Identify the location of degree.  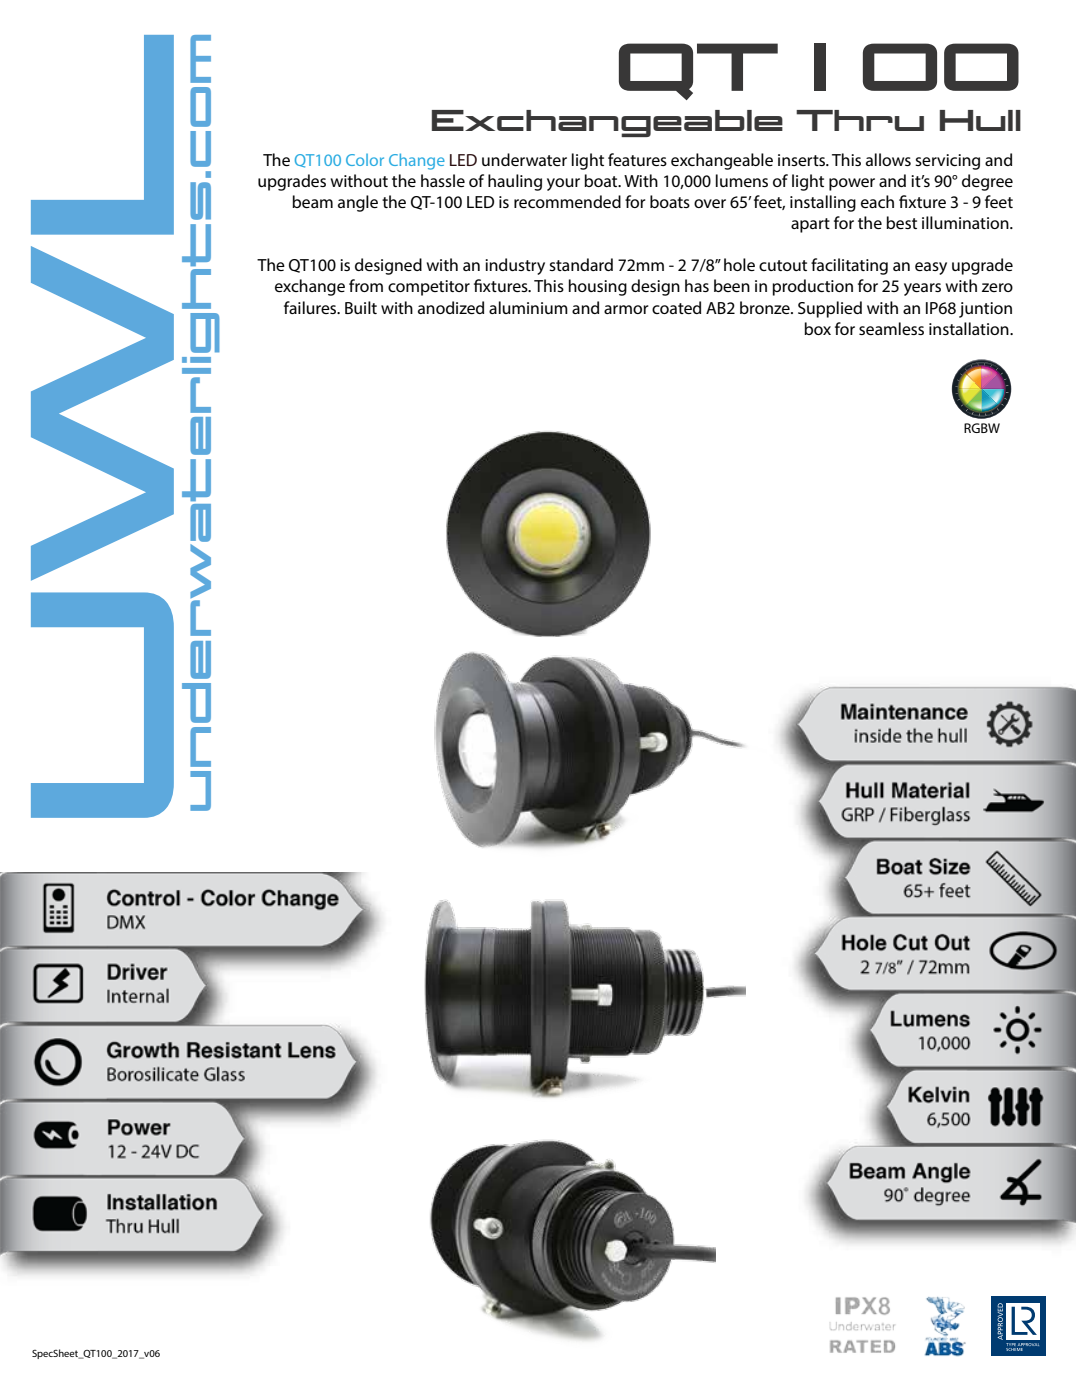
(987, 182).
